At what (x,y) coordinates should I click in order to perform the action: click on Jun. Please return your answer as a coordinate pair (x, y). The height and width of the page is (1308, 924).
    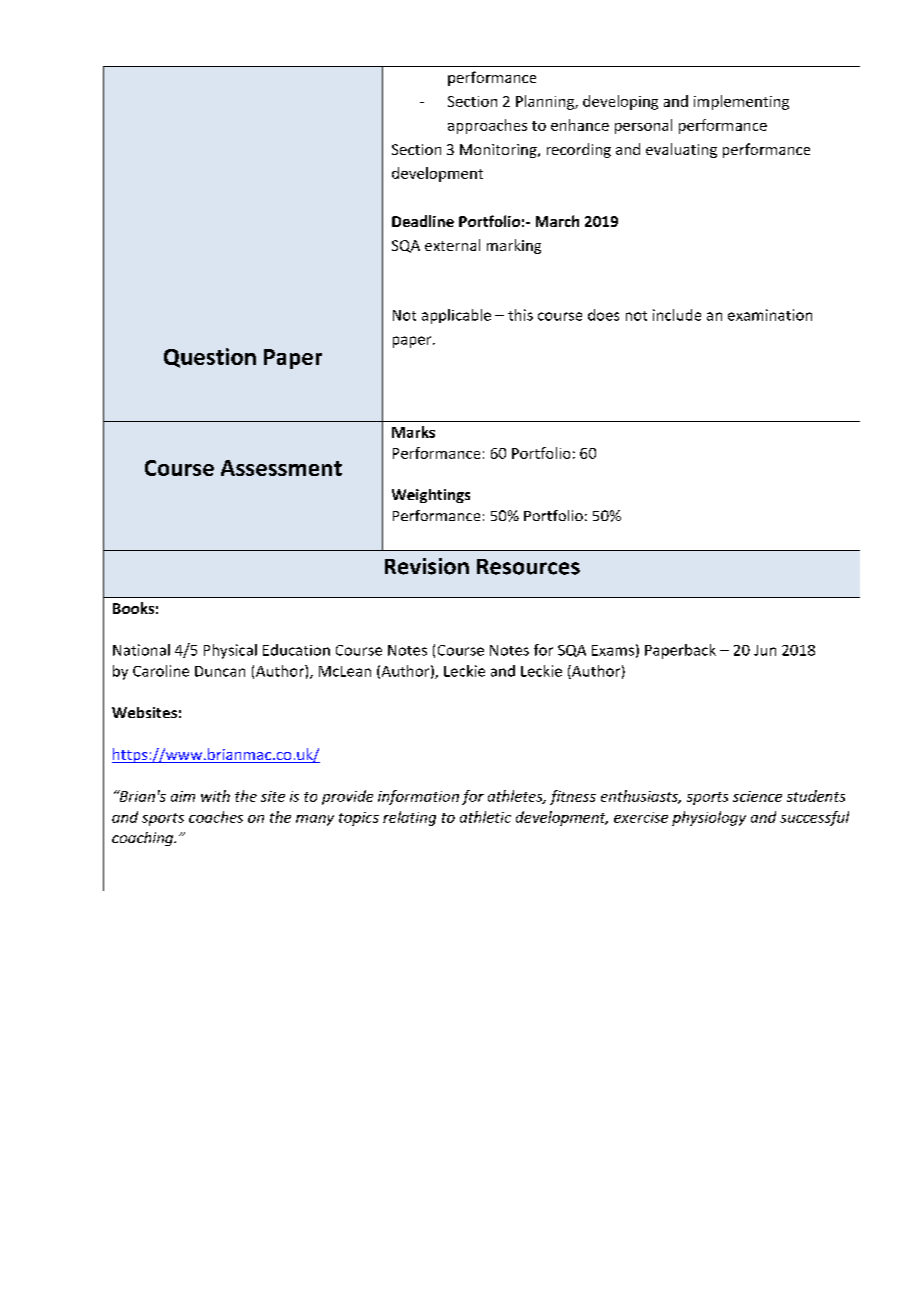
    Looking at the image, I should click on (765, 650).
